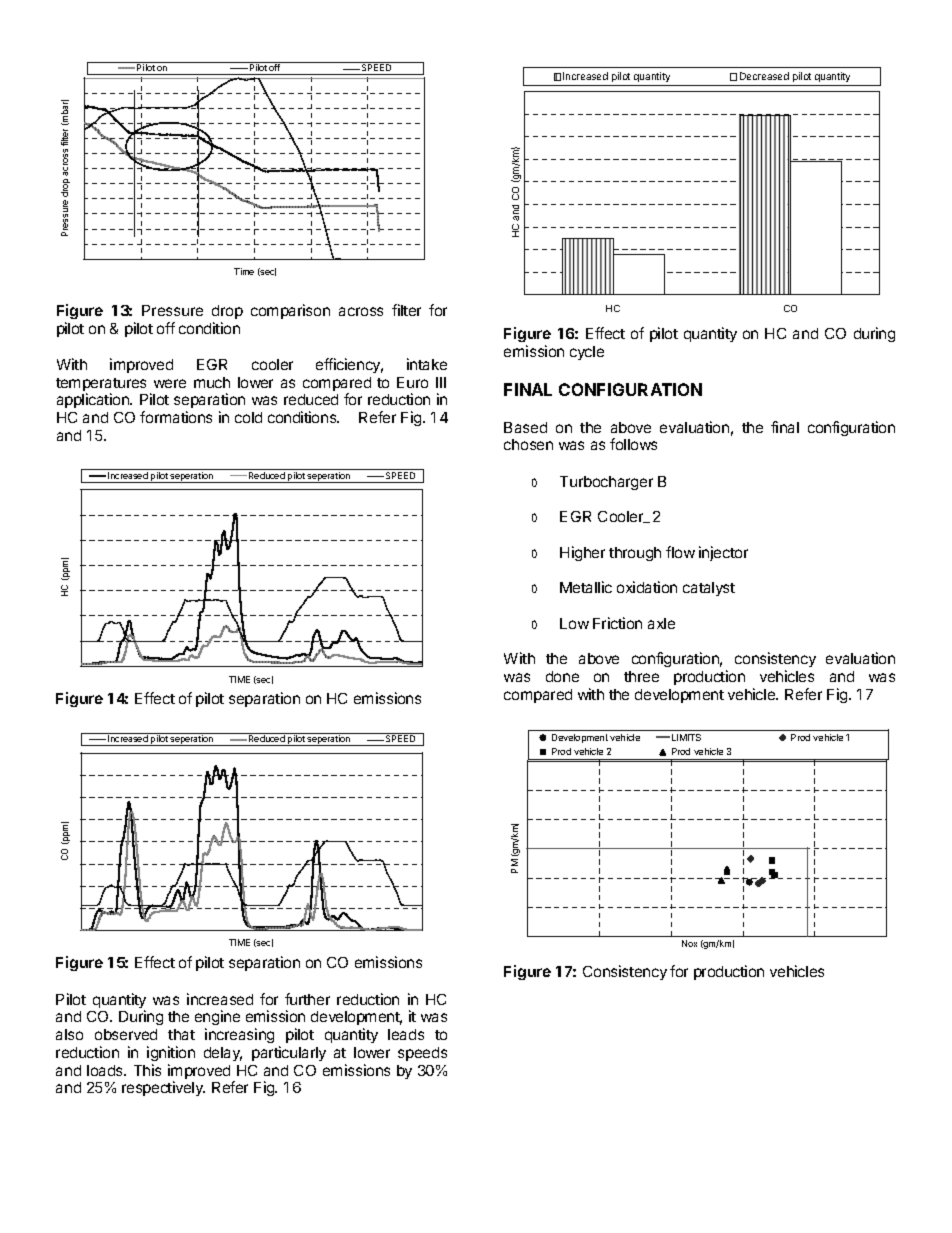 The width and height of the document is (952, 1233). What do you see at coordinates (412, 382) in the document?
I see `Euro` at bounding box center [412, 382].
